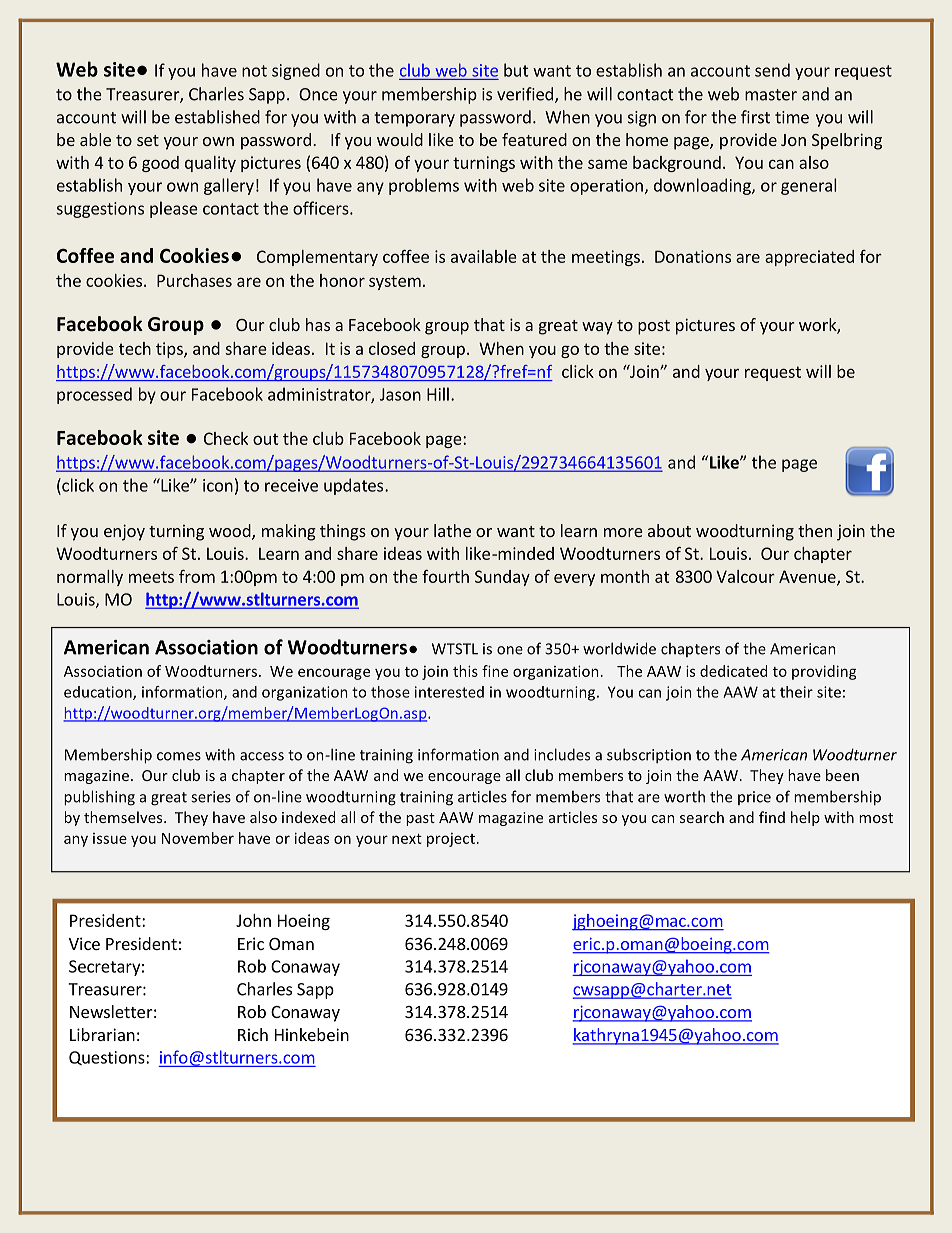 The image size is (952, 1233). I want to click on Sunday, so click(502, 578).
